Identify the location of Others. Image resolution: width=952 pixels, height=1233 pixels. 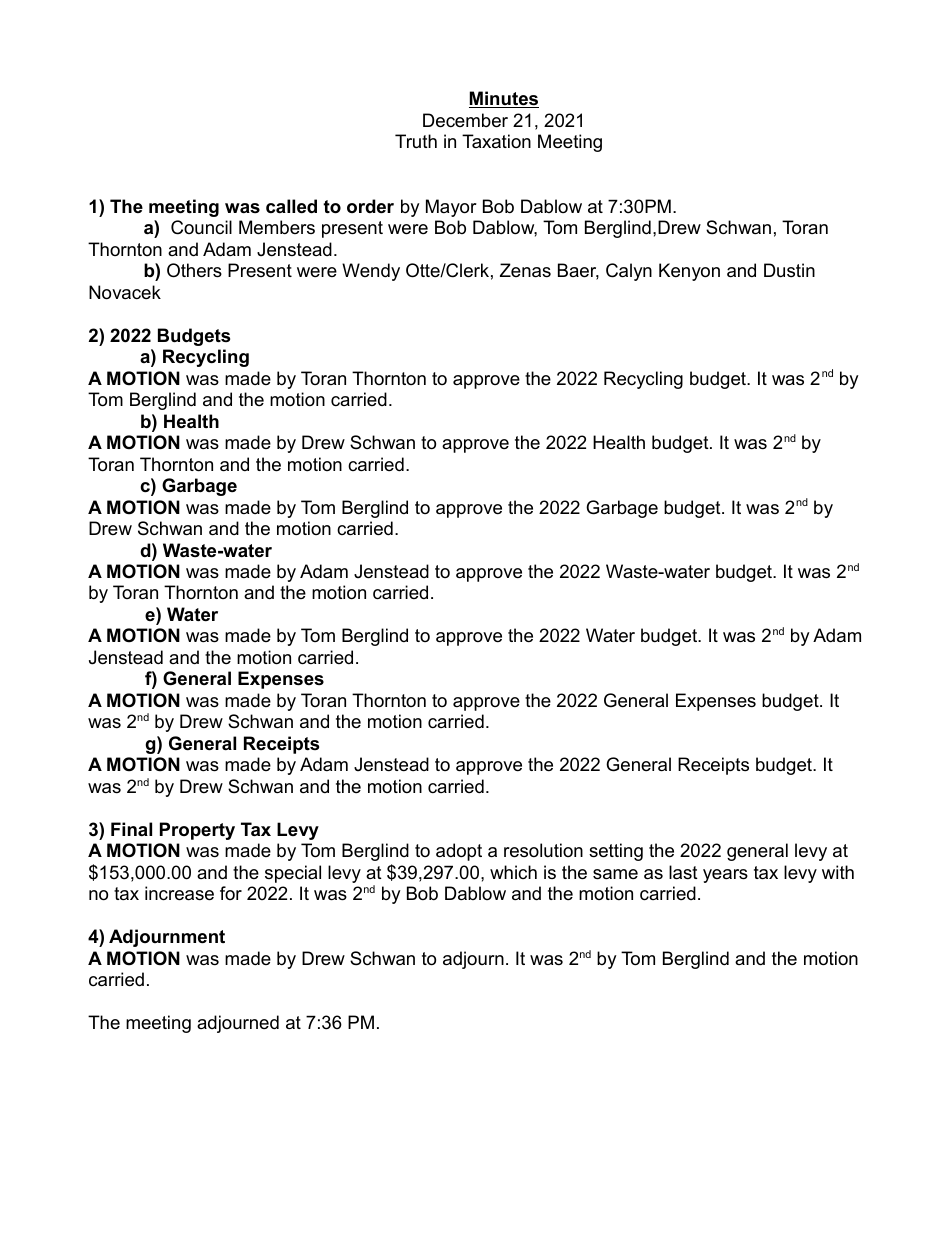
(194, 270).
